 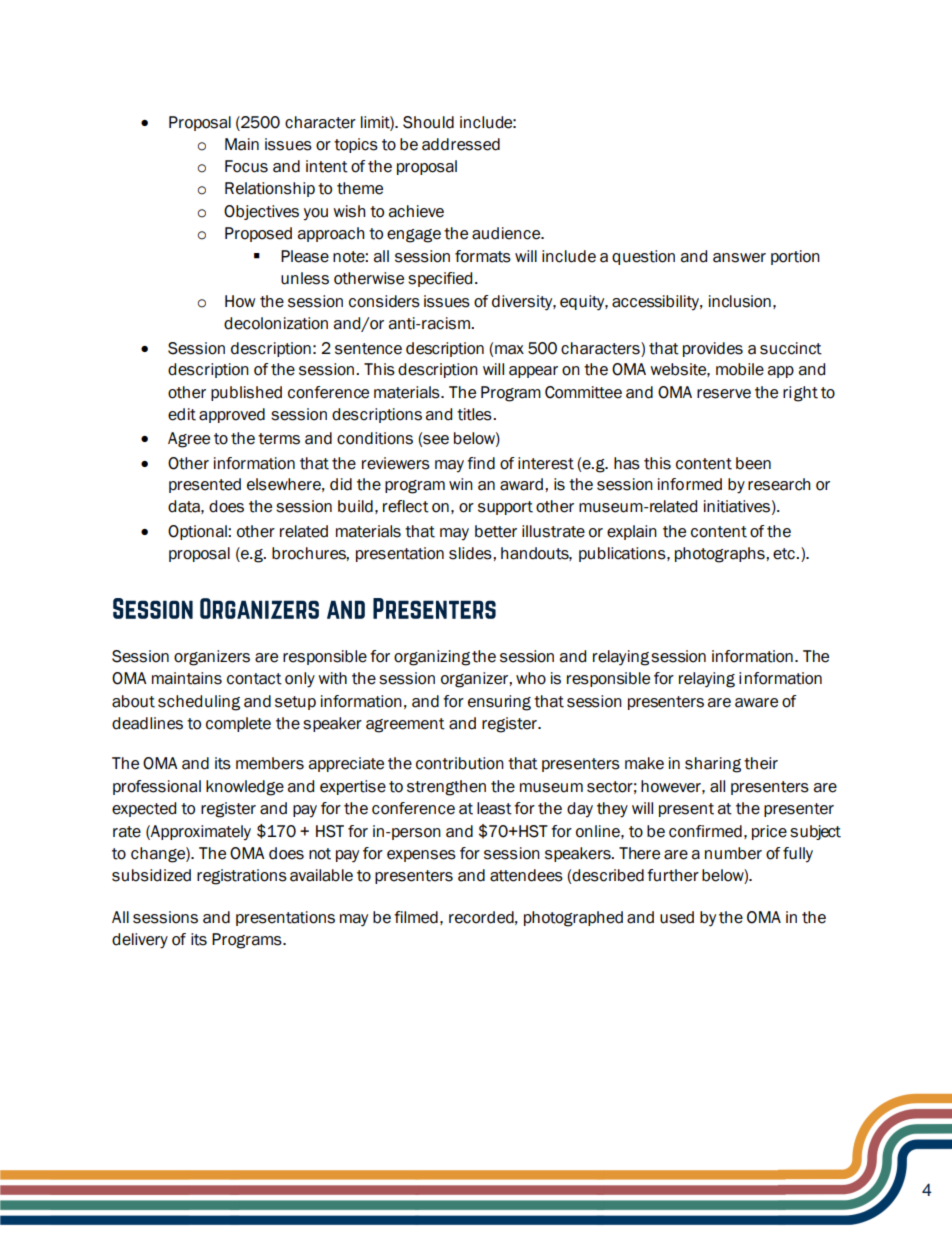 I want to click on filmed, so click(x=416, y=917).
